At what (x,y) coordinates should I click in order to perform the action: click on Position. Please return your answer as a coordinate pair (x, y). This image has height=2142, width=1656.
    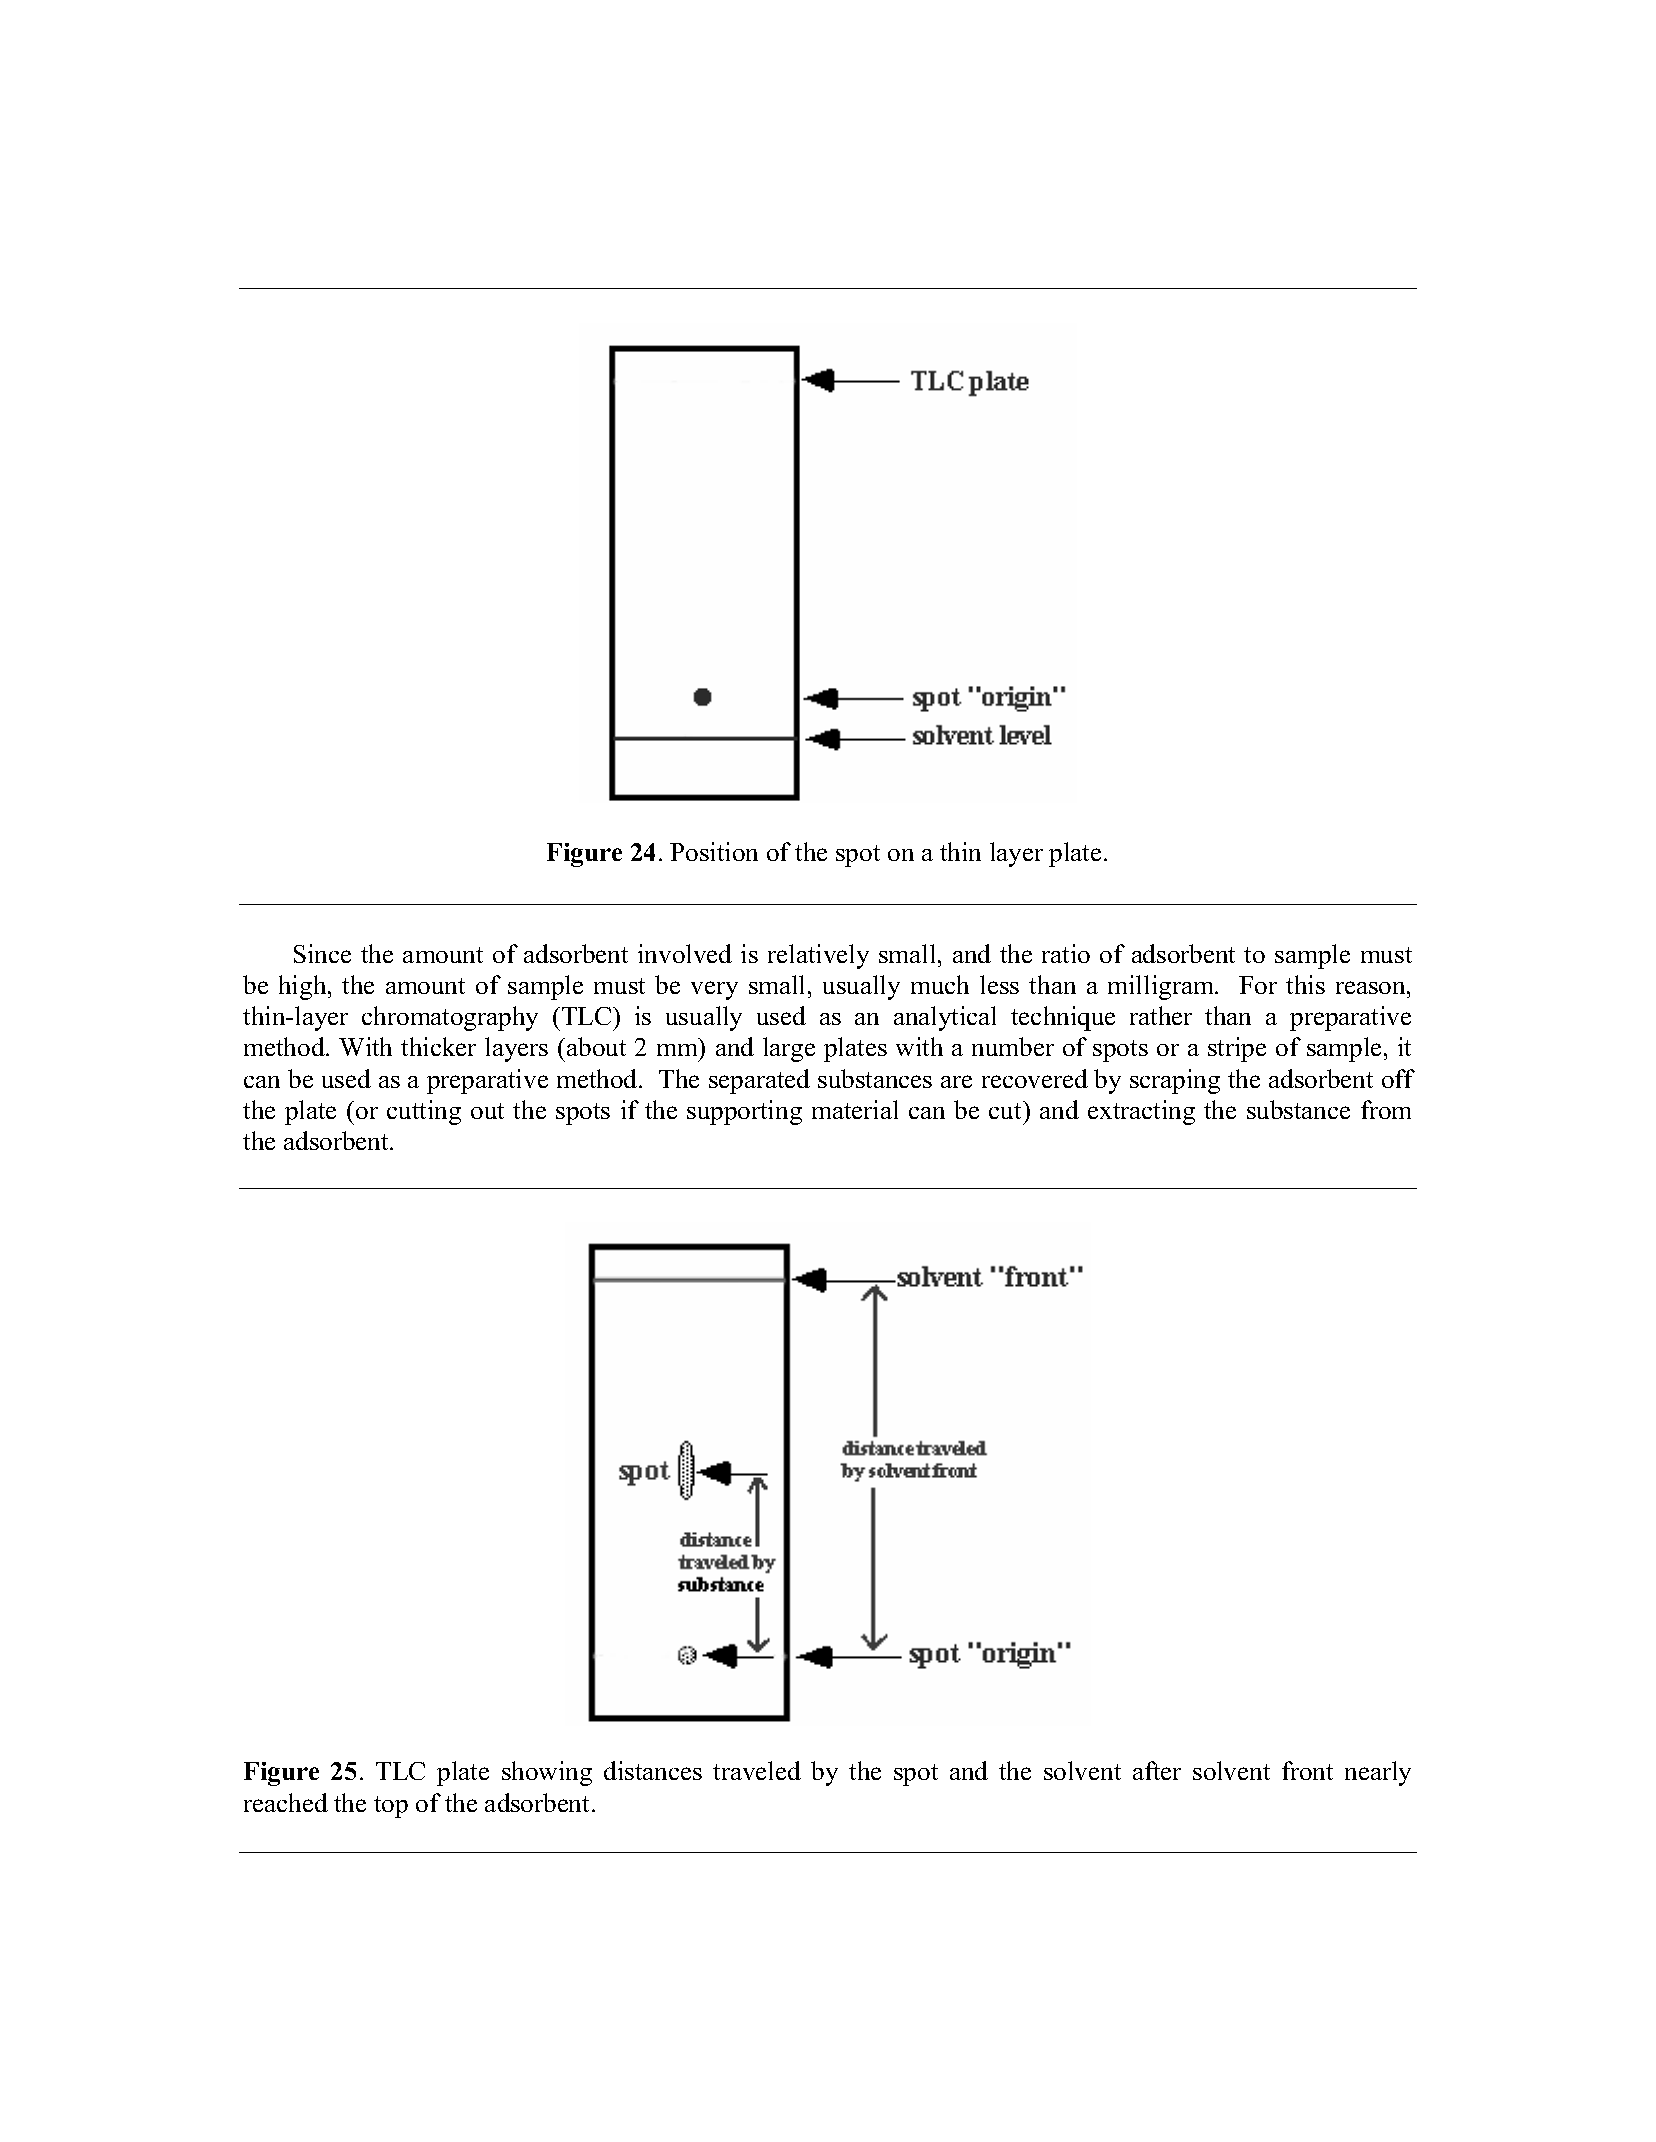
    Looking at the image, I should click on (714, 851).
